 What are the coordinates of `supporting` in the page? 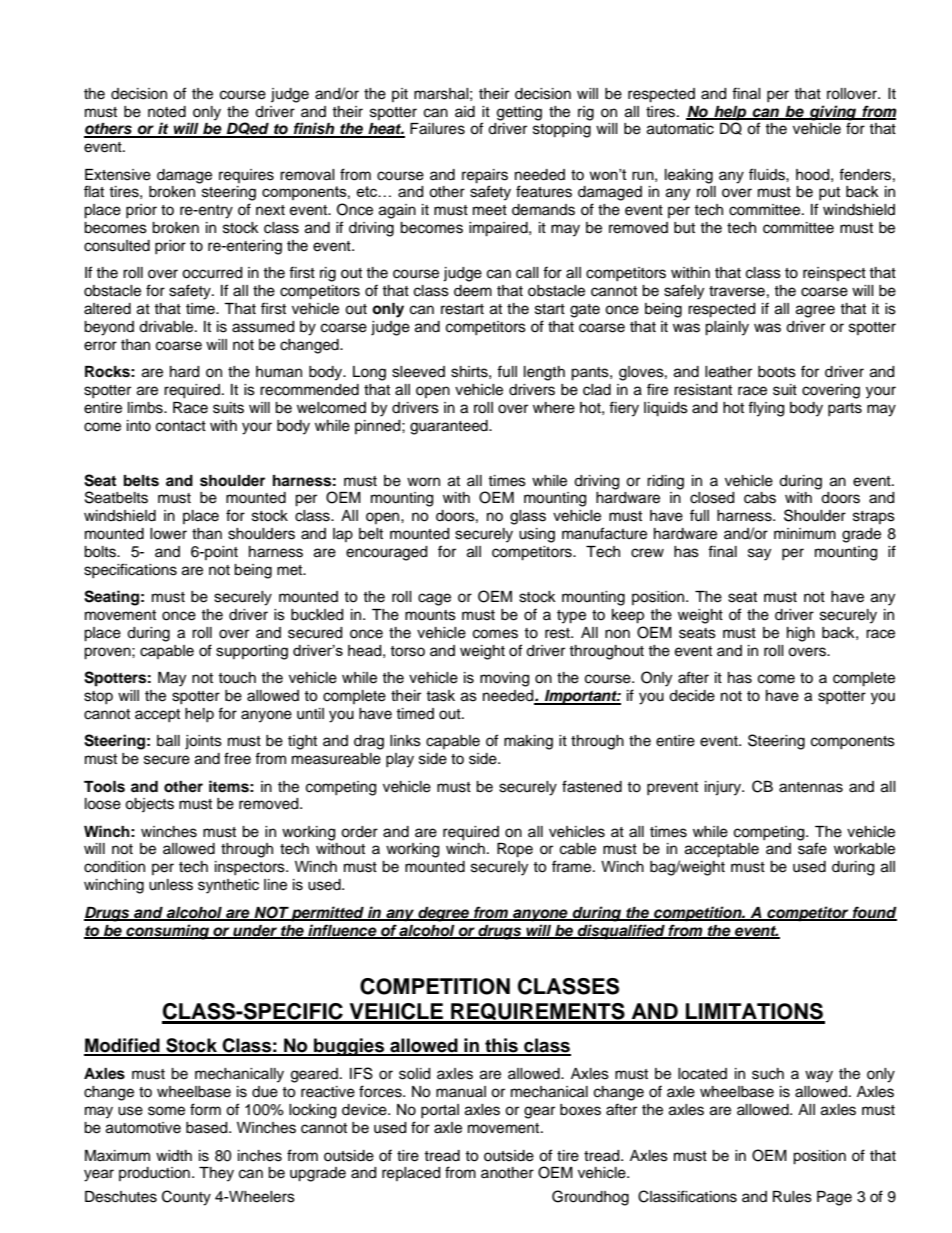 It's located at (252, 652).
